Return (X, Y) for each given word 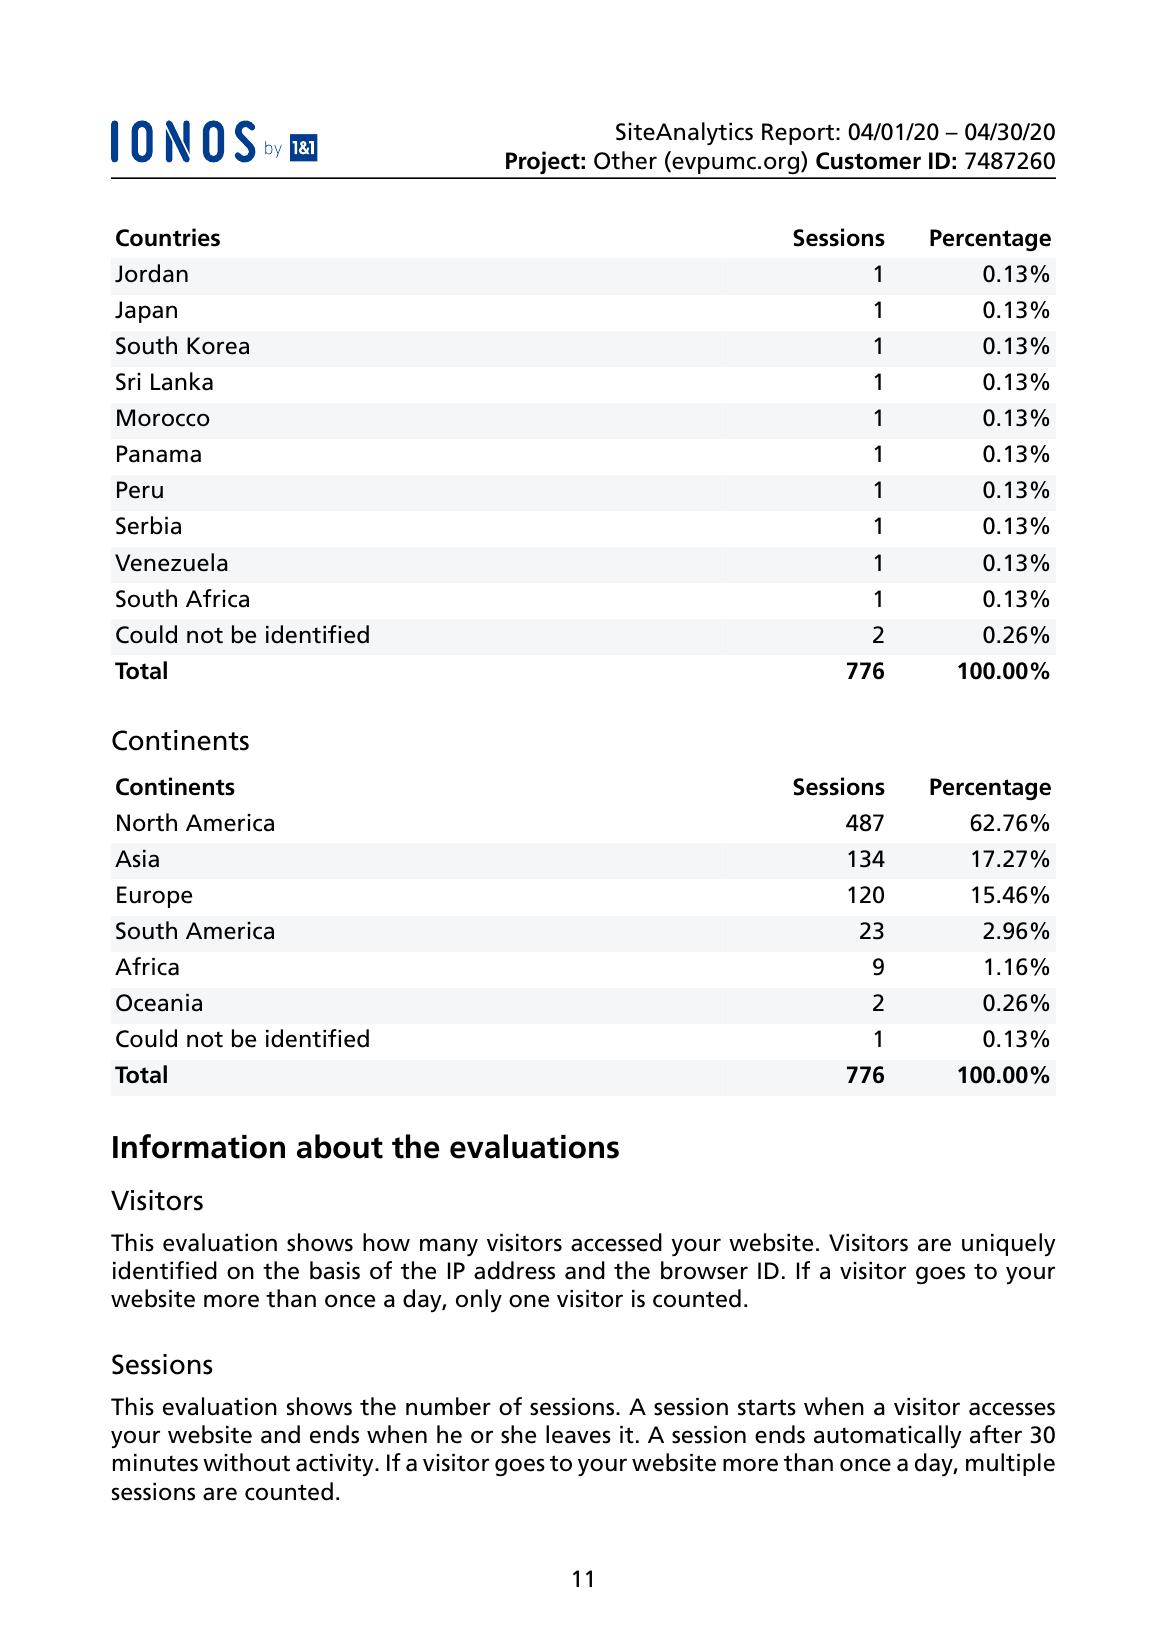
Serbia (148, 525)
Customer (868, 161)
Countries (168, 237)
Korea (218, 346)
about (340, 1146)
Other (625, 160)
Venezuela (171, 562)
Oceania (159, 1003)
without (246, 1462)
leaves (578, 1434)
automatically (888, 1436)
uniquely (1009, 1244)
